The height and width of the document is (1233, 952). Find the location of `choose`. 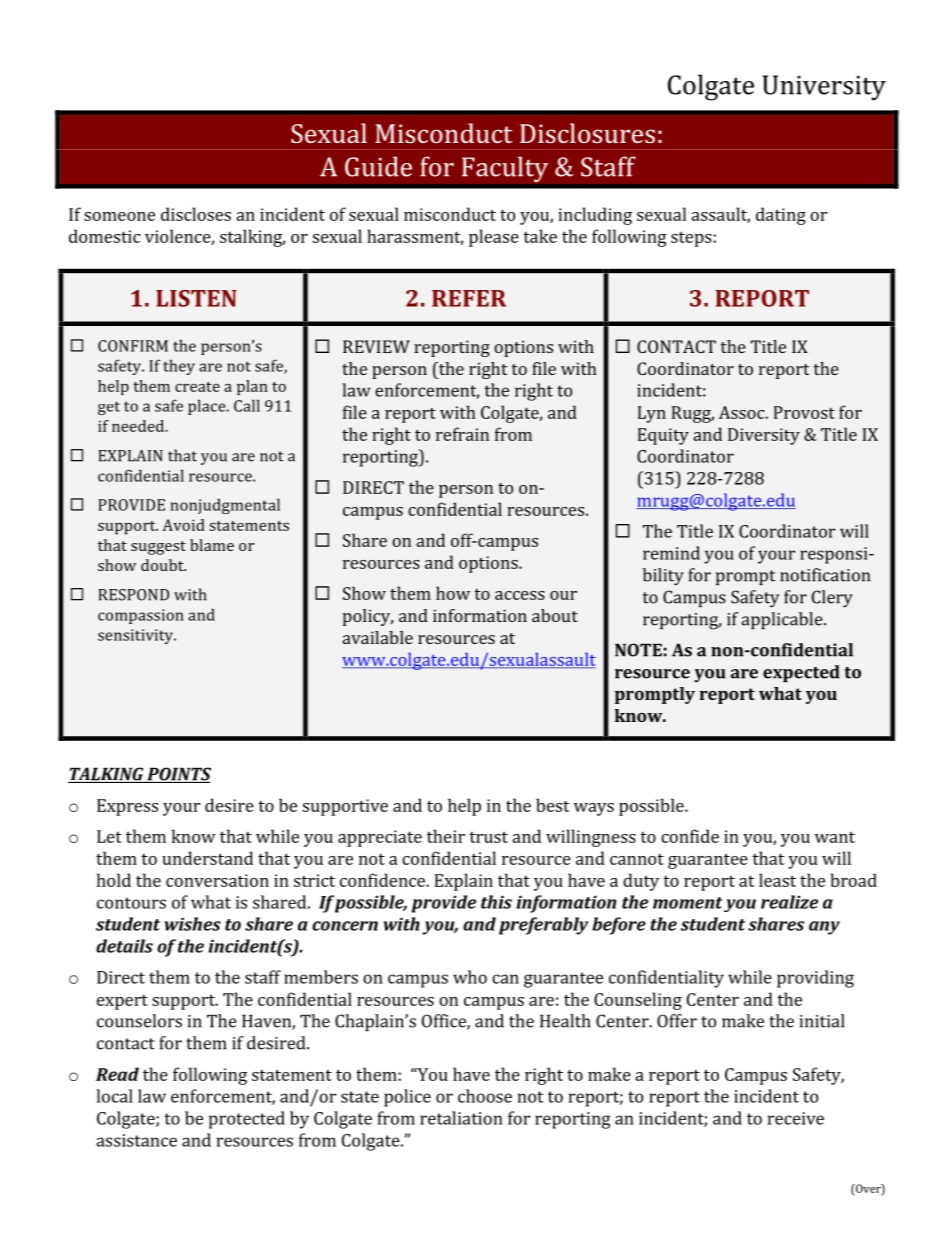

choose is located at coordinates (485, 1096).
